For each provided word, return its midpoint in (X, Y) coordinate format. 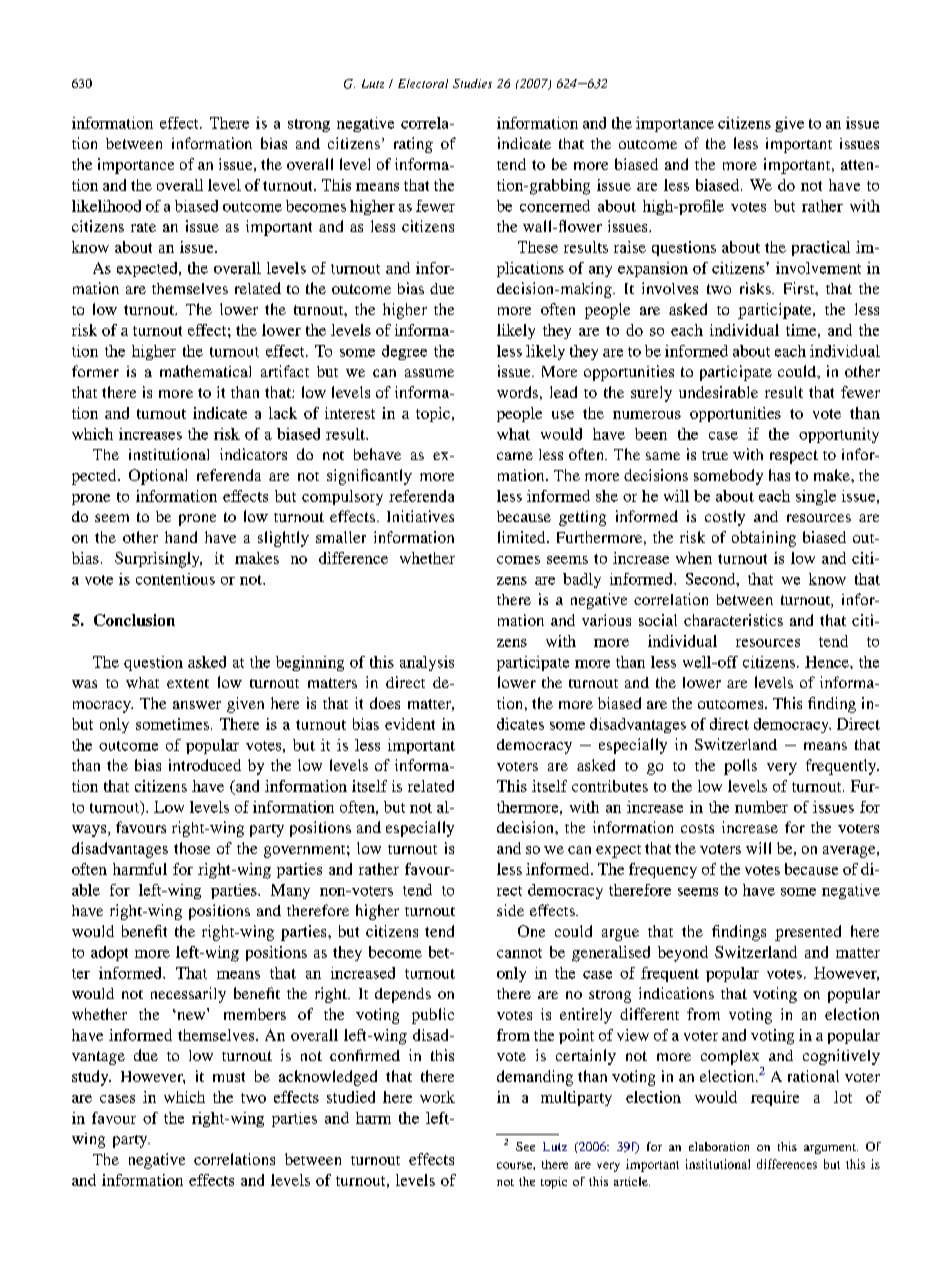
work (437, 1097)
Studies (472, 83)
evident (410, 724)
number (761, 807)
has (779, 475)
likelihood (106, 206)
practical (821, 248)
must (229, 1077)
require (775, 1098)
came (515, 456)
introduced (205, 765)
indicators (253, 454)
